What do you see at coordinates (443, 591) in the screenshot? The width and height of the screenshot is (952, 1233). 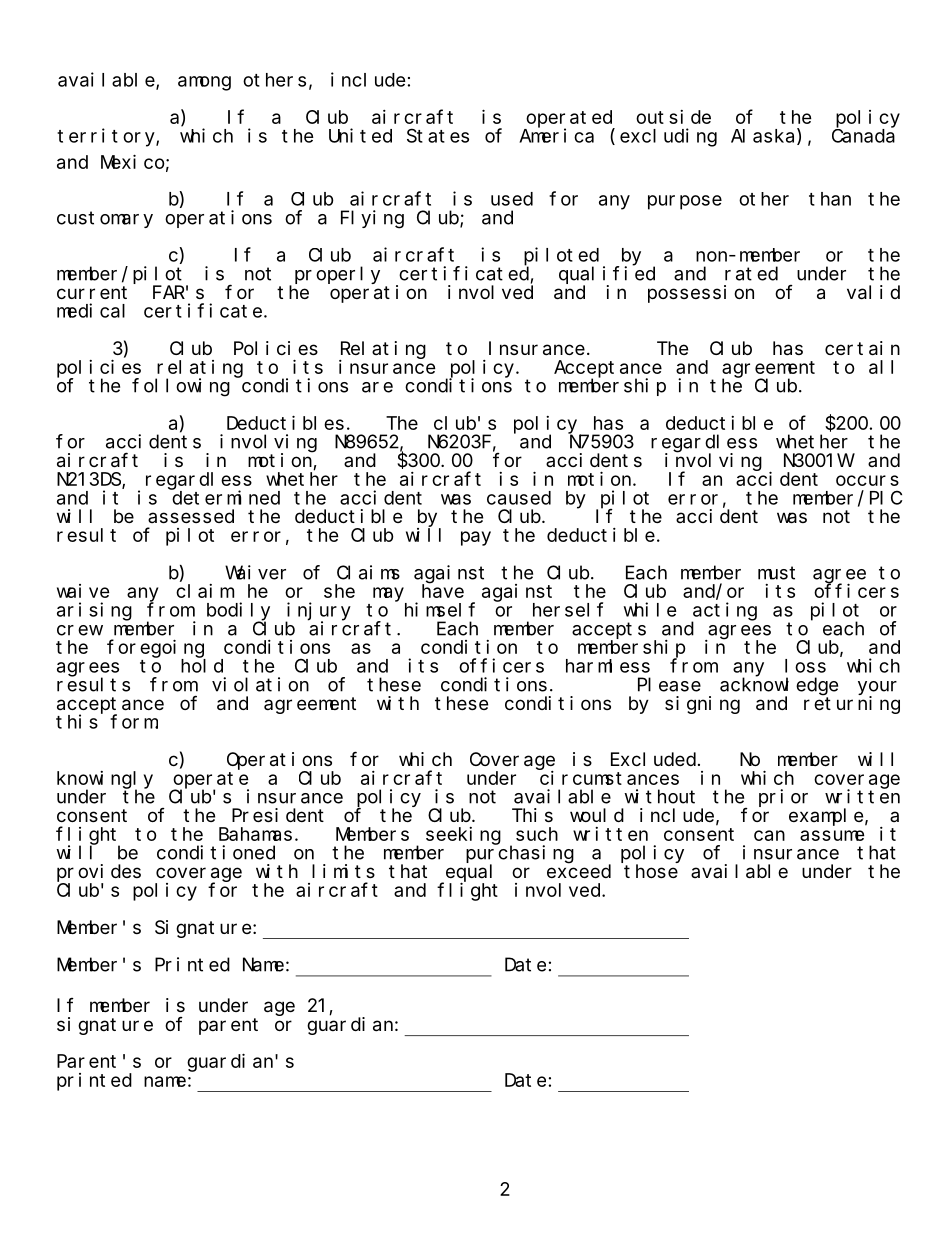 I see `have` at bounding box center [443, 591].
